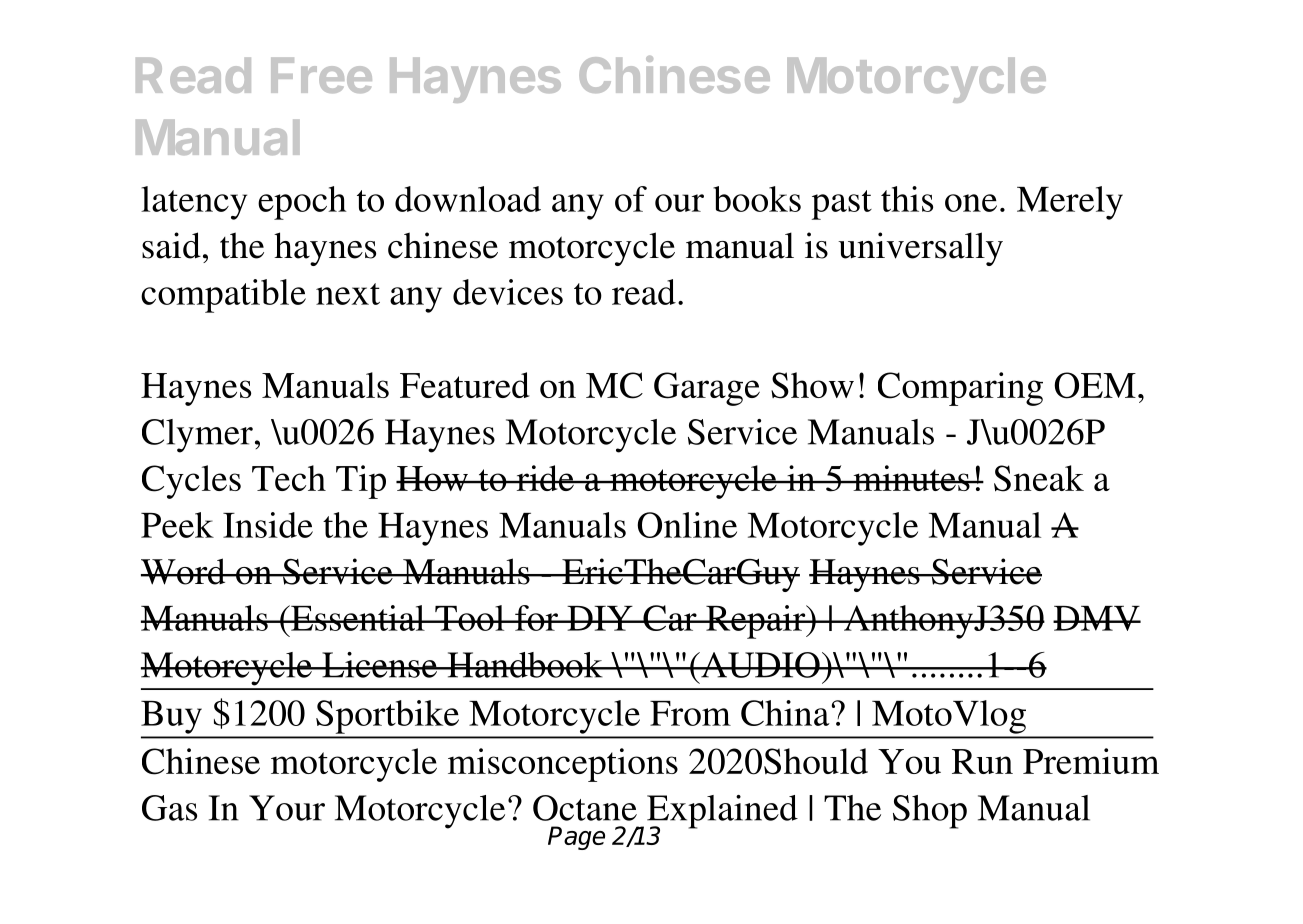 The image size is (1303, 924). I want to click on Your, so click(287, 808).
